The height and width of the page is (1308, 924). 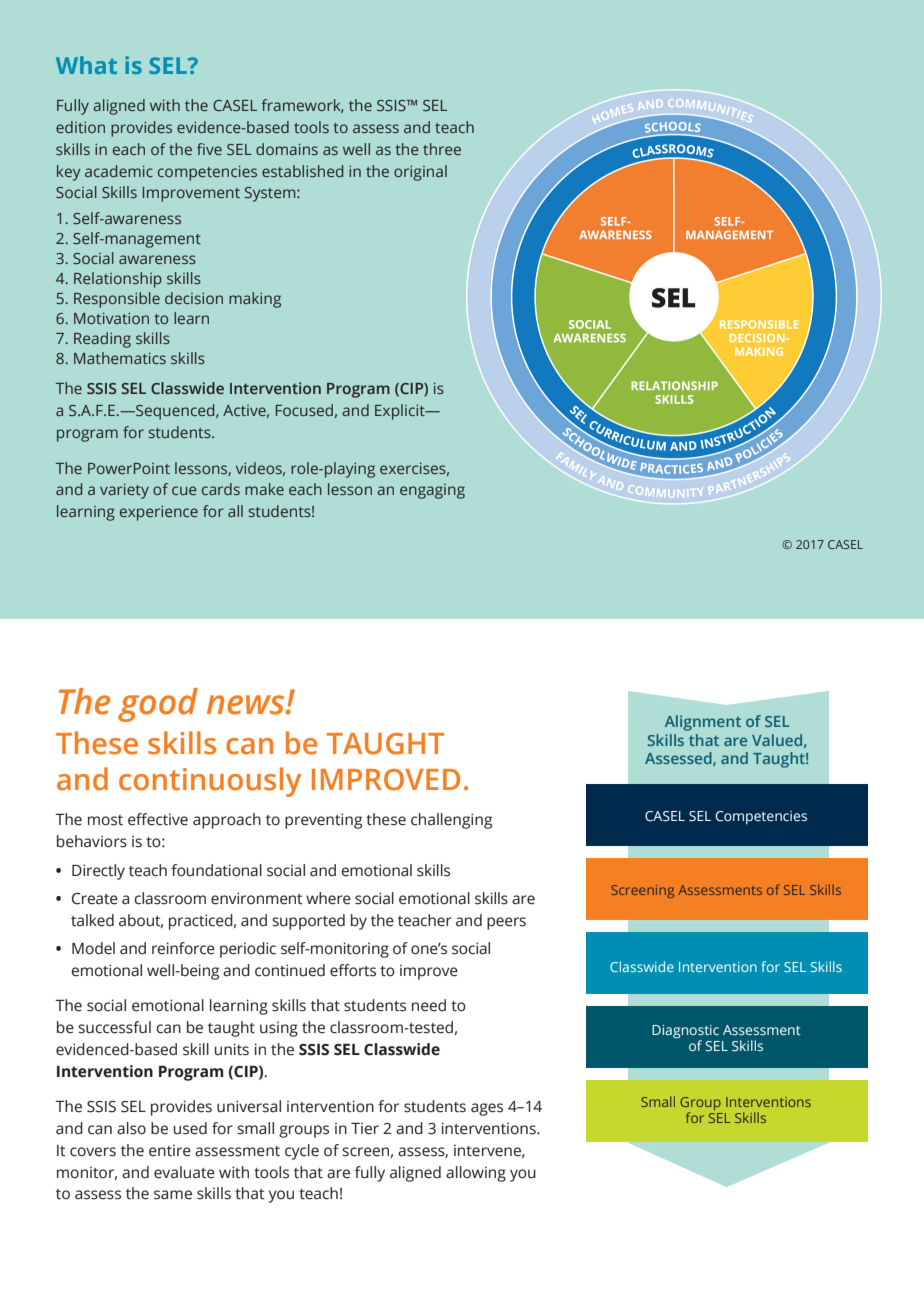 What do you see at coordinates (264, 489) in the page?
I see `make` at bounding box center [264, 489].
